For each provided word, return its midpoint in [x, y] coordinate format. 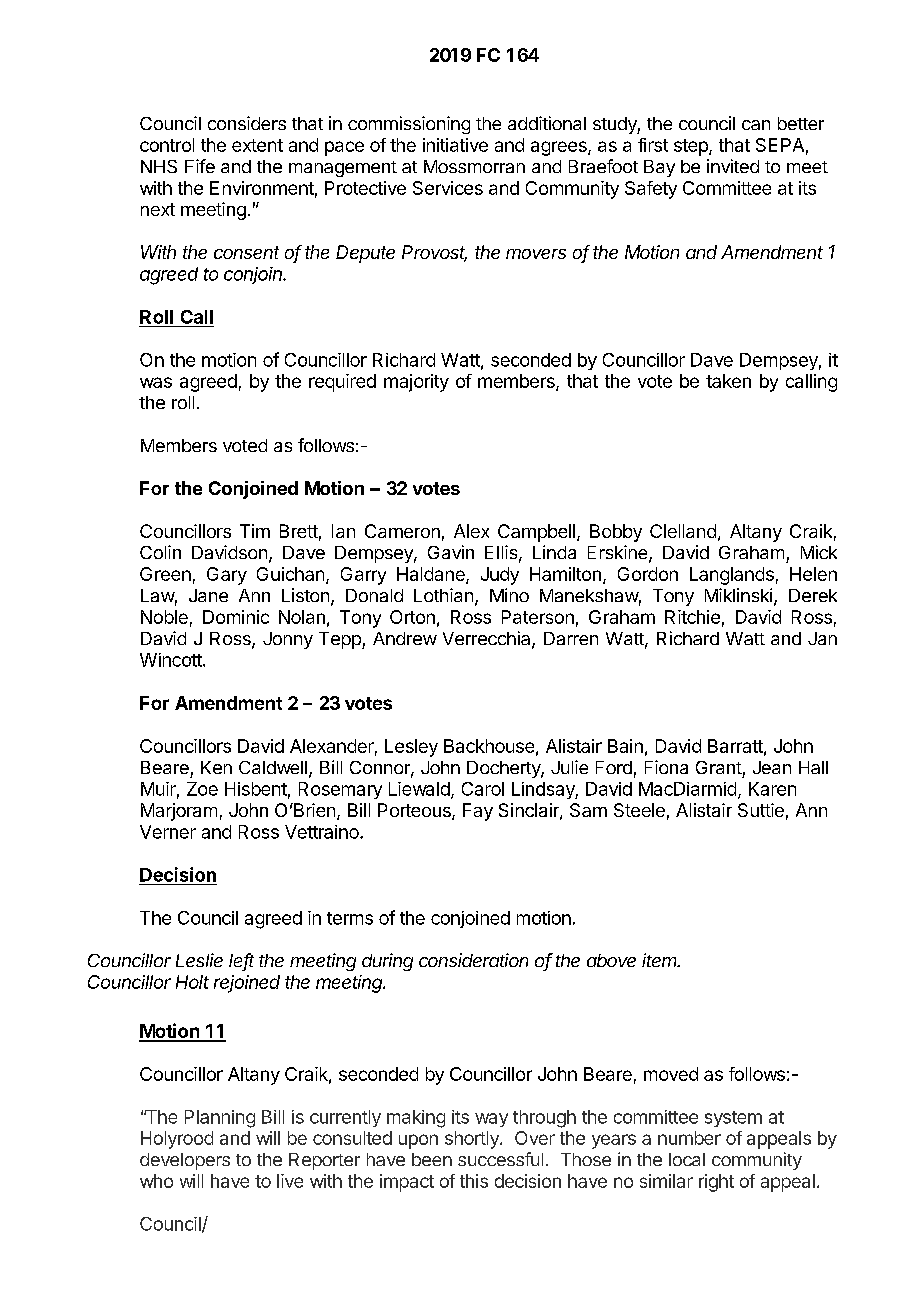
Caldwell [273, 767]
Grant [719, 767]
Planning [220, 1119]
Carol [483, 789]
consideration [473, 960]
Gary [227, 576]
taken [728, 381]
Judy [500, 576]
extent [257, 145]
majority [416, 383]
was [156, 382]
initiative [455, 145]
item [661, 960]
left [241, 961]
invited [733, 166]
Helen [813, 574]
